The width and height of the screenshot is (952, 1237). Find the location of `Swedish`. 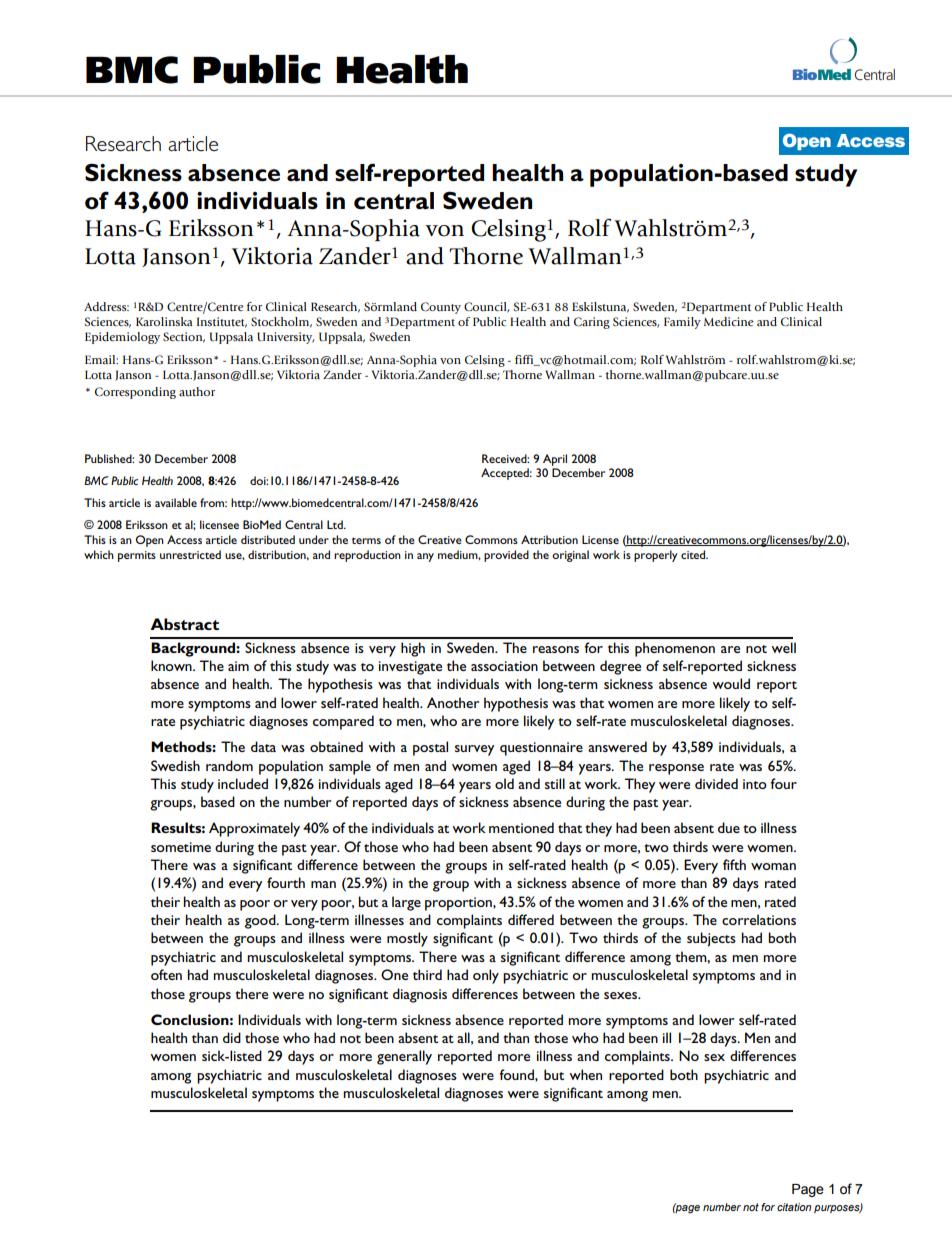

Swedish is located at coordinates (175, 765).
